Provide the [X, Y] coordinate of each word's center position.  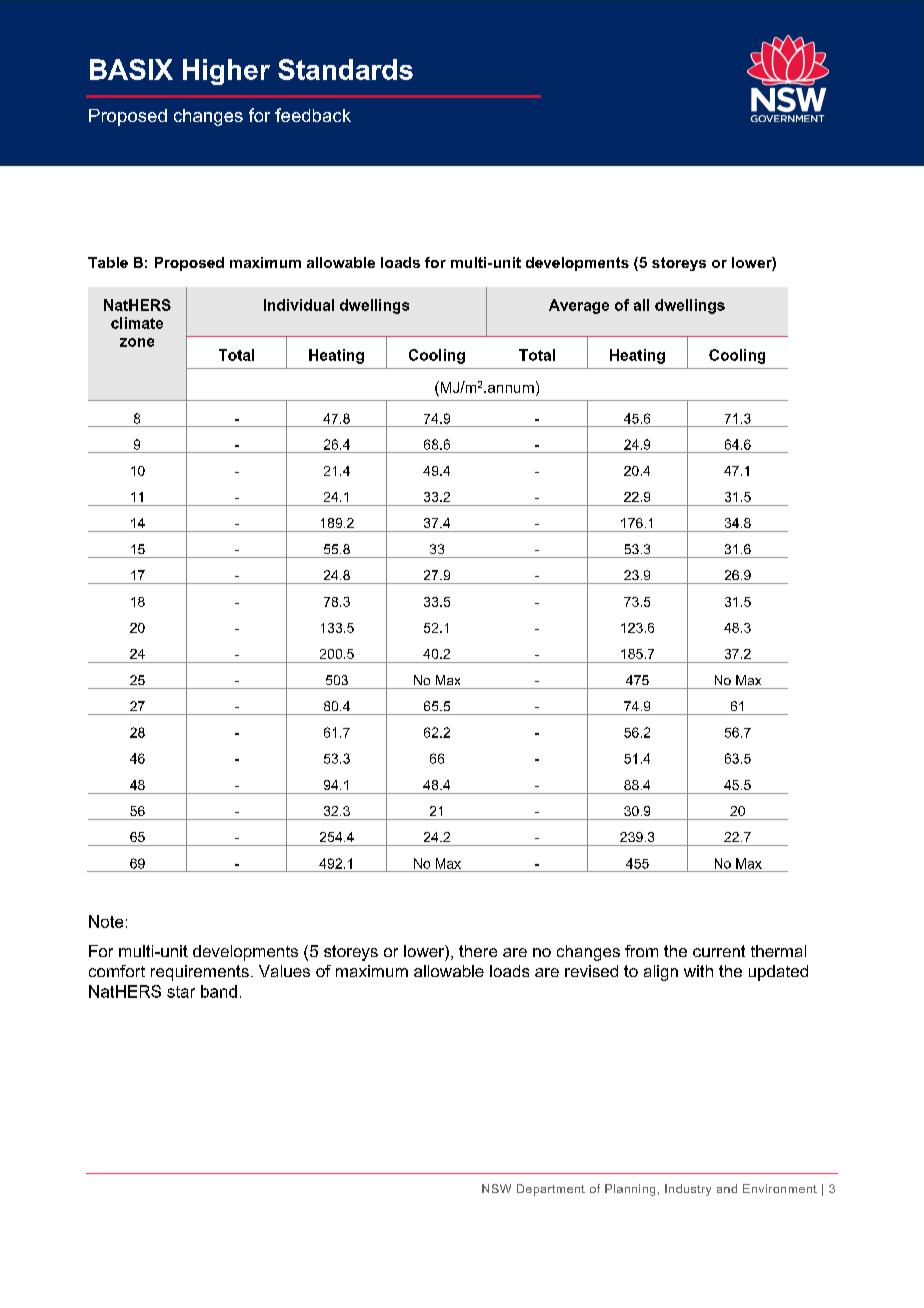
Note [106, 921]
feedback [313, 115]
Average [579, 306]
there [478, 951]
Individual [299, 305]
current [719, 951]
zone [137, 342]
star [181, 992]
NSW [496, 1188]
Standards [345, 69]
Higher [226, 72]
